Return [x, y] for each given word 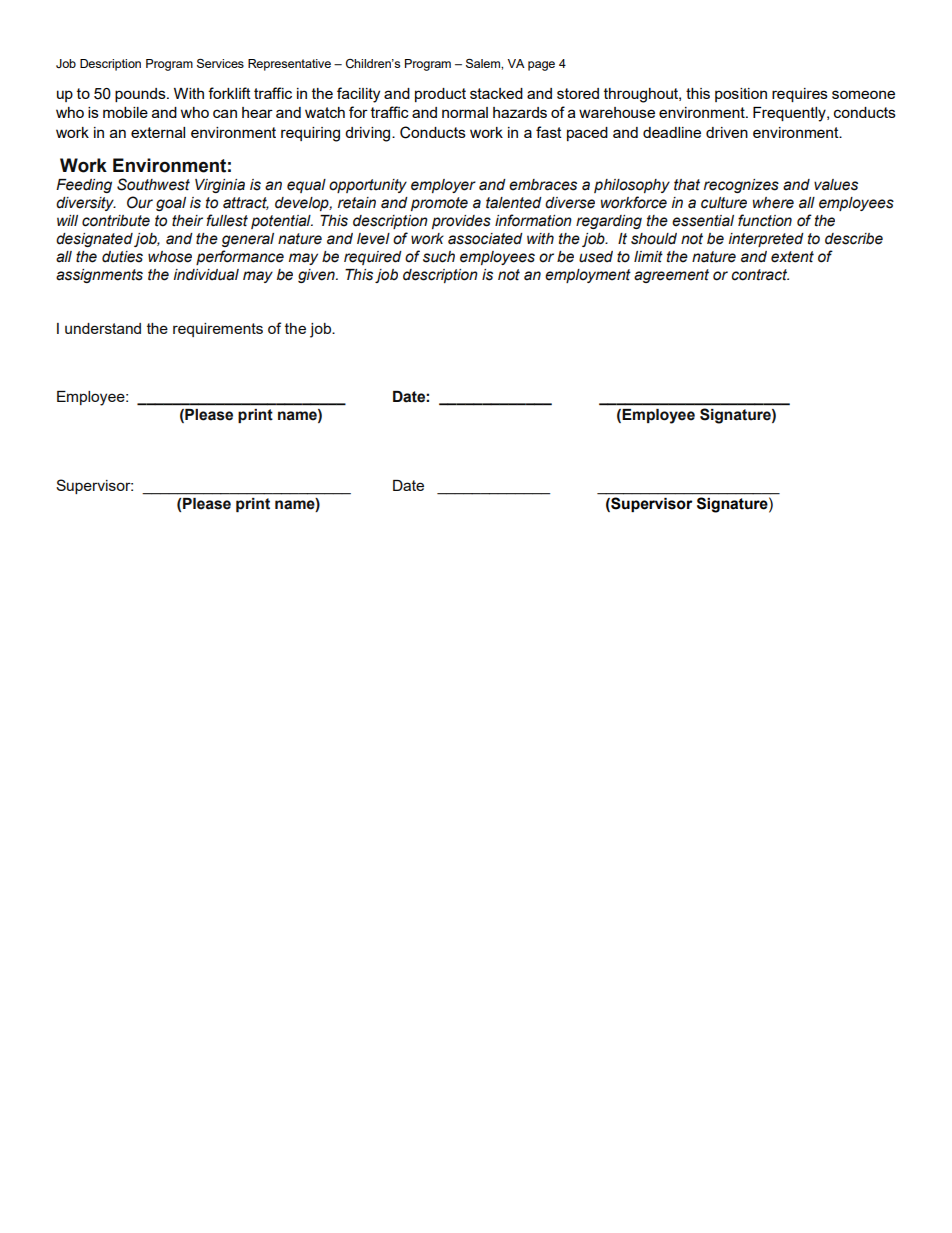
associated [485, 239]
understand [103, 328]
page [541, 66]
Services [220, 63]
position [741, 95]
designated [94, 240]
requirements [218, 330]
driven [727, 132]
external [158, 132]
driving [369, 134]
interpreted [766, 240]
